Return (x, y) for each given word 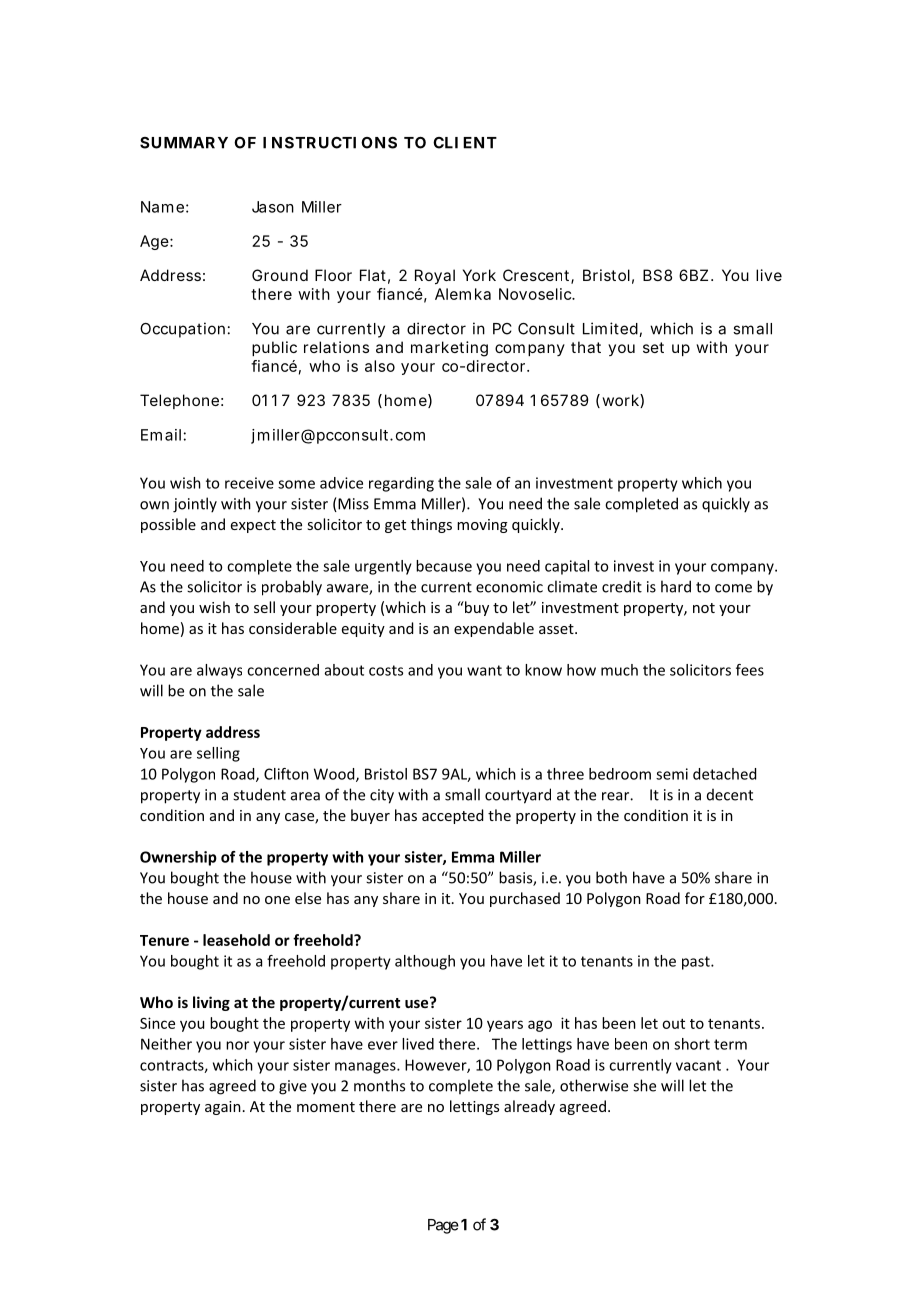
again (223, 1108)
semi (672, 774)
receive (249, 483)
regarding (401, 484)
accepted (452, 816)
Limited (610, 328)
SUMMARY (184, 143)
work (621, 401)
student (259, 794)
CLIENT (465, 143)
